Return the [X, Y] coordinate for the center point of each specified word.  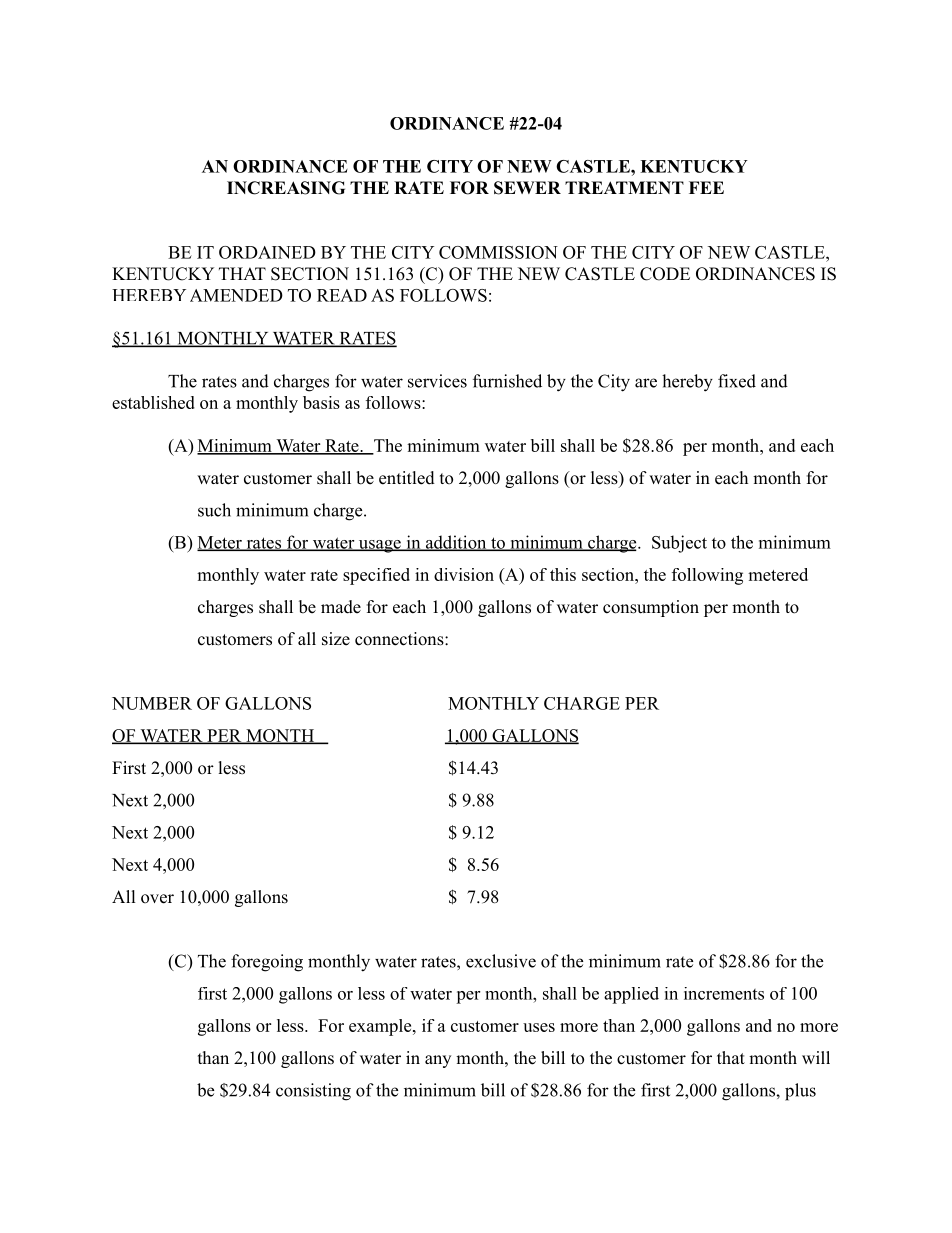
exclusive [501, 961]
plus [800, 1092]
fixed [737, 381]
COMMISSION [498, 252]
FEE [706, 187]
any [438, 1061]
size [336, 639]
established [153, 402]
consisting [313, 1092]
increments [724, 993]
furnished [507, 381]
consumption [651, 608]
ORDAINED [267, 252]
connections [399, 639]
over [157, 899]
